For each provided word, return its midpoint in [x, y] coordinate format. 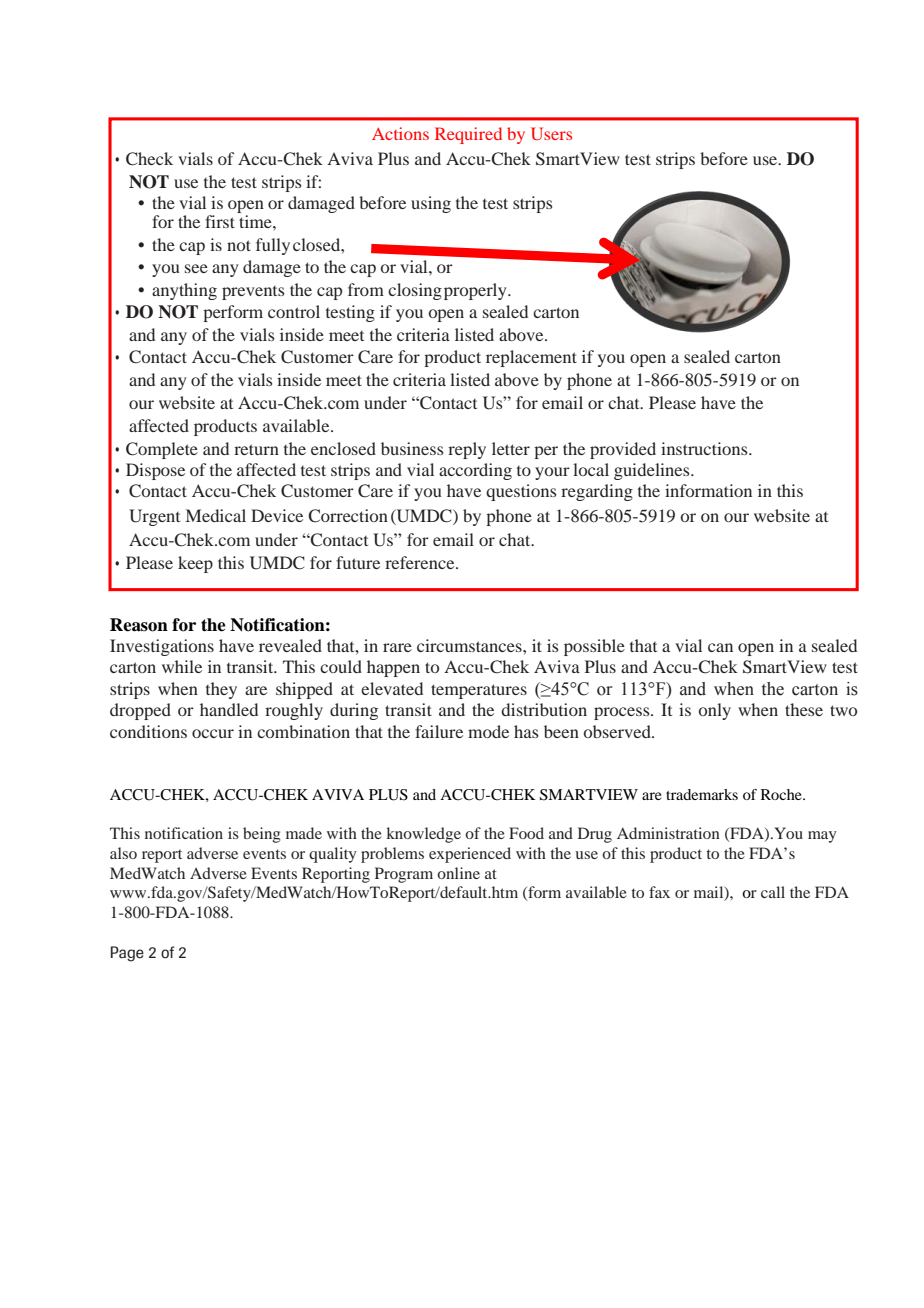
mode [488, 731]
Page [127, 954]
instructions [705, 448]
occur [213, 733]
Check [149, 159]
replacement [531, 358]
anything [184, 291]
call [773, 892]
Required [468, 135]
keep [195, 564]
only [715, 711]
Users [551, 133]
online [458, 873]
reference [421, 562]
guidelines [653, 471]
